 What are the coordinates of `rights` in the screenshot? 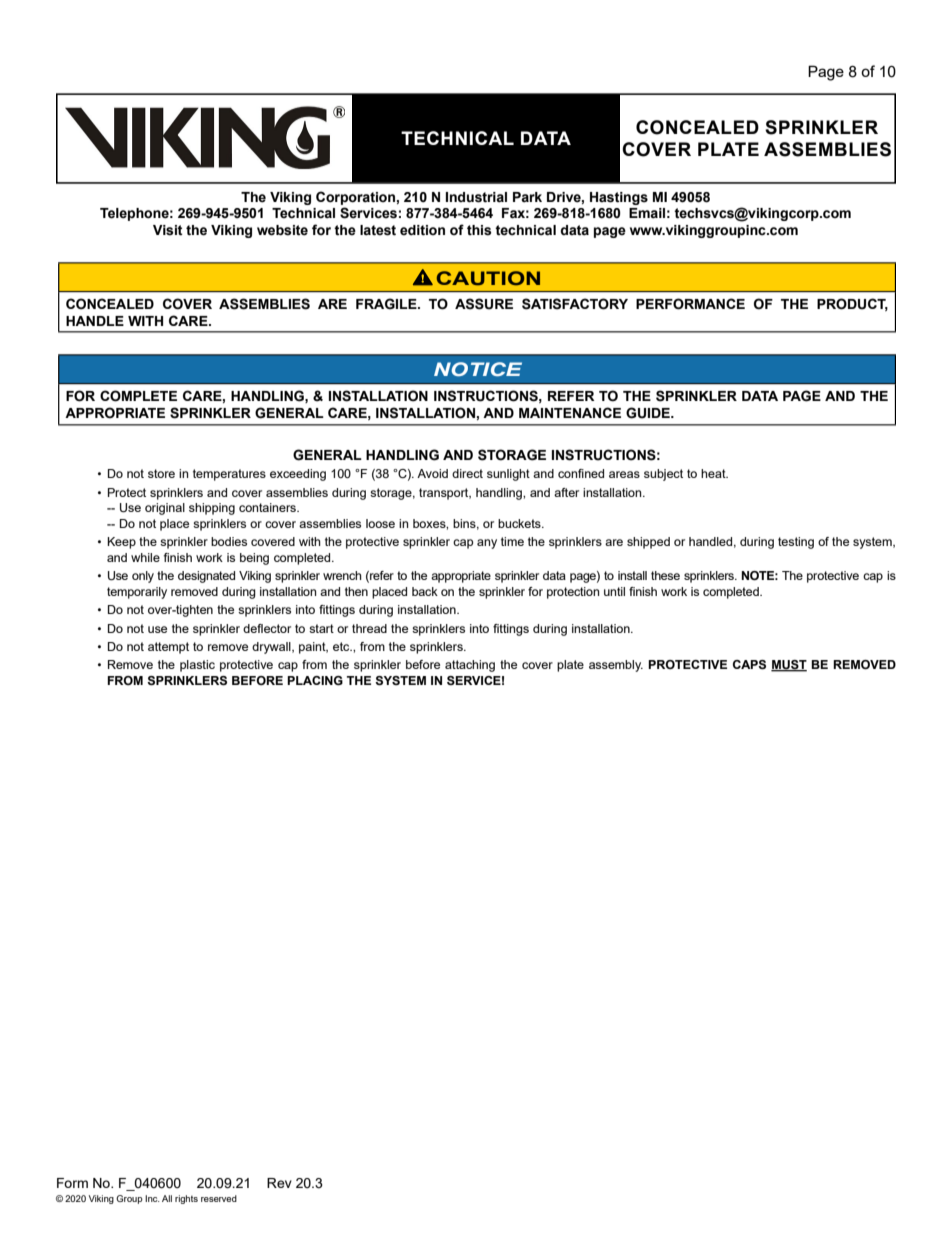 It's located at (186, 1199).
